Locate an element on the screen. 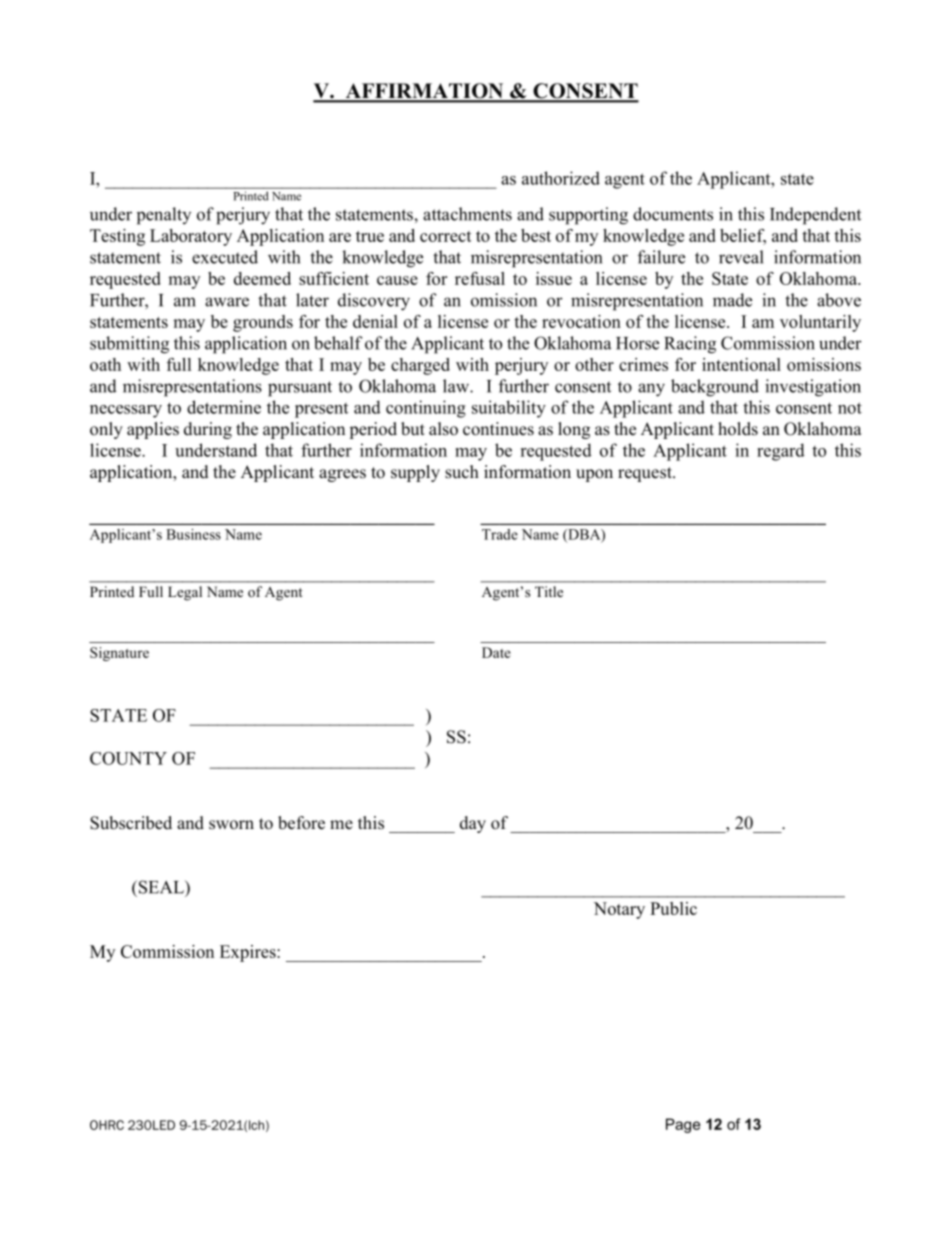  Public is located at coordinates (673, 908).
